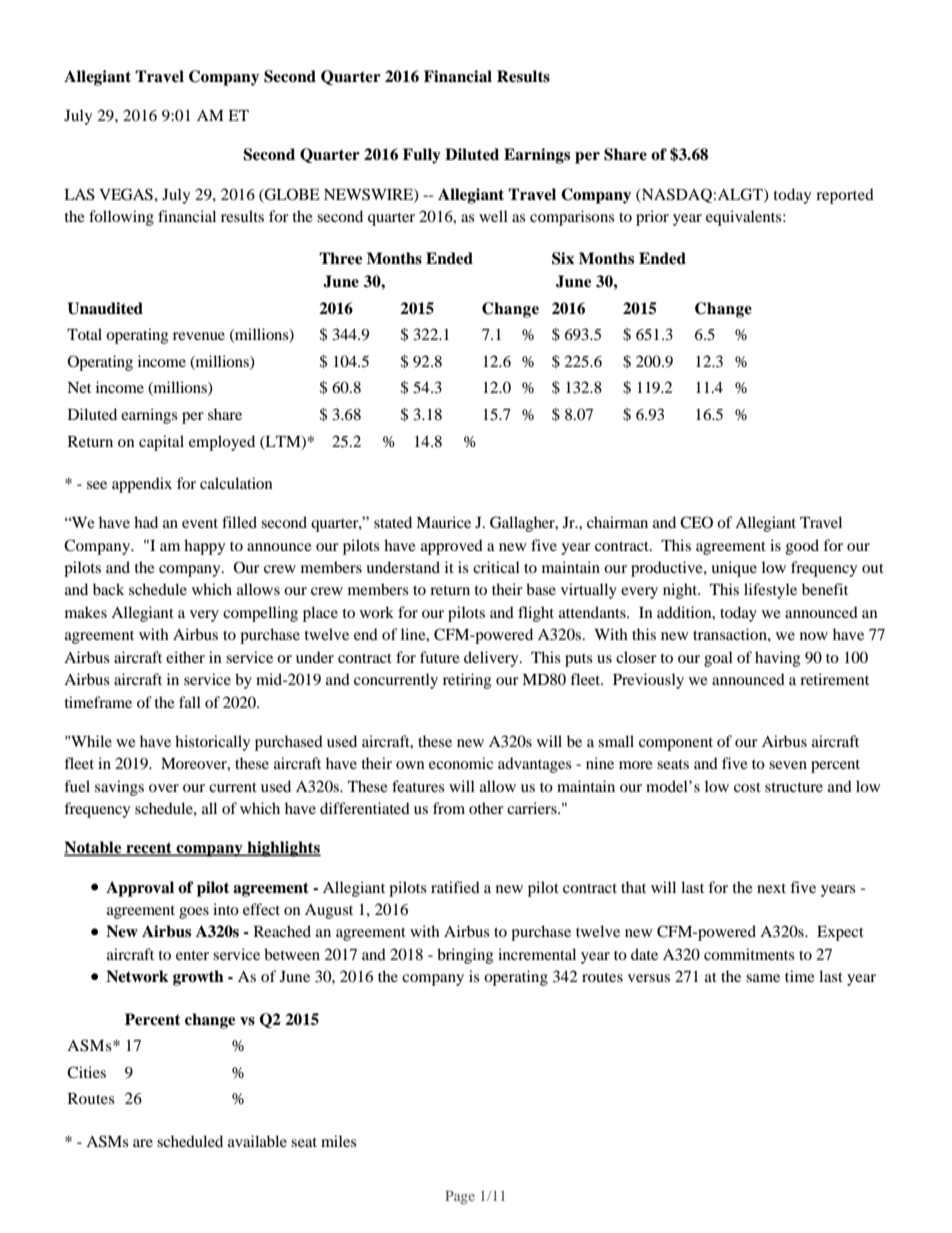 The width and height of the image is (952, 1233). I want to click on available, so click(257, 1141).
